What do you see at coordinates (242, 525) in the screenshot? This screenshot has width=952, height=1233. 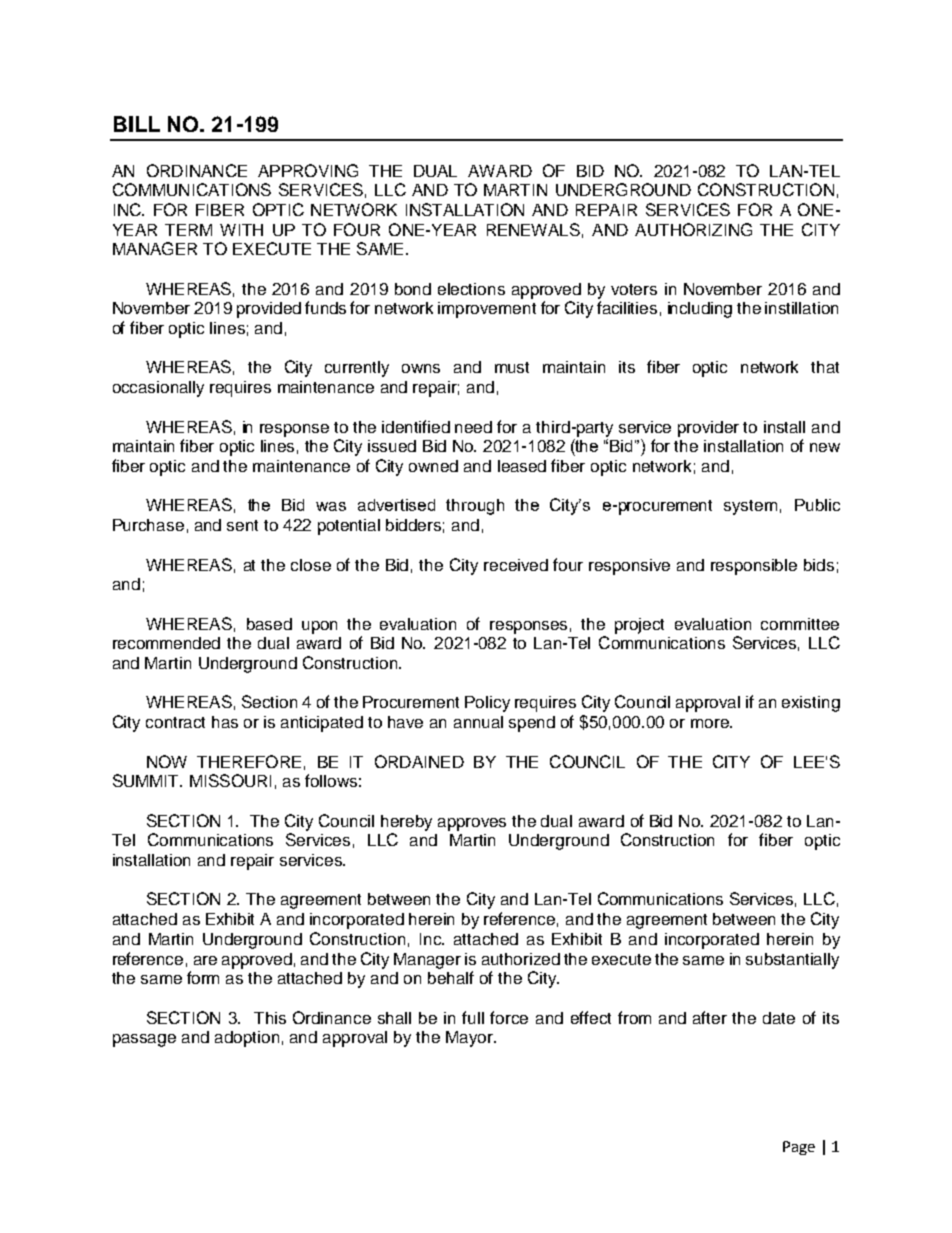 I see `sent` at bounding box center [242, 525].
